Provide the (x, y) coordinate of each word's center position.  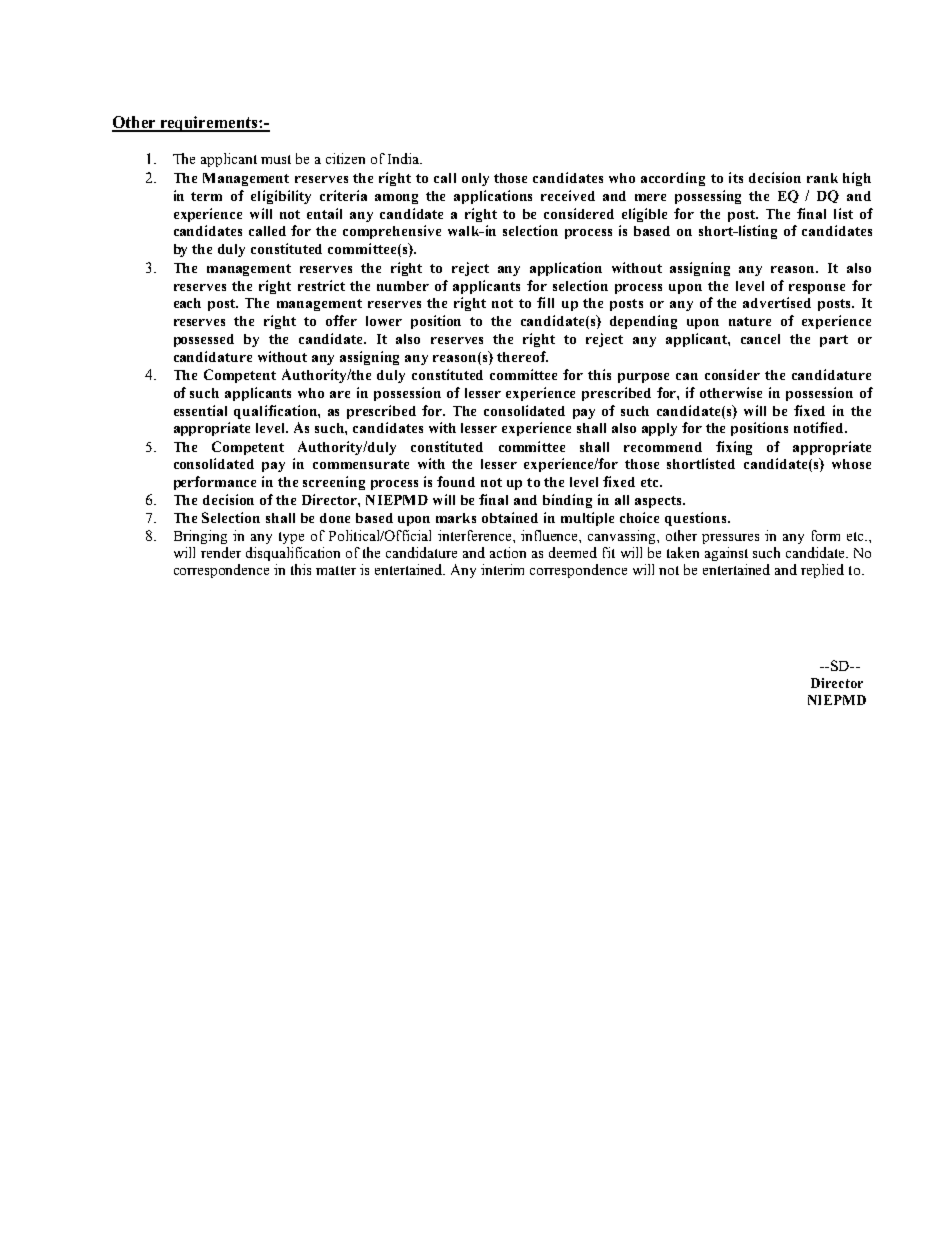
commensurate (361, 464)
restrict (321, 285)
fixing (734, 448)
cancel (760, 339)
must (276, 159)
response (817, 289)
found (456, 481)
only (475, 179)
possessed (204, 340)
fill (545, 302)
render (221, 552)
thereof (522, 356)
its (736, 177)
